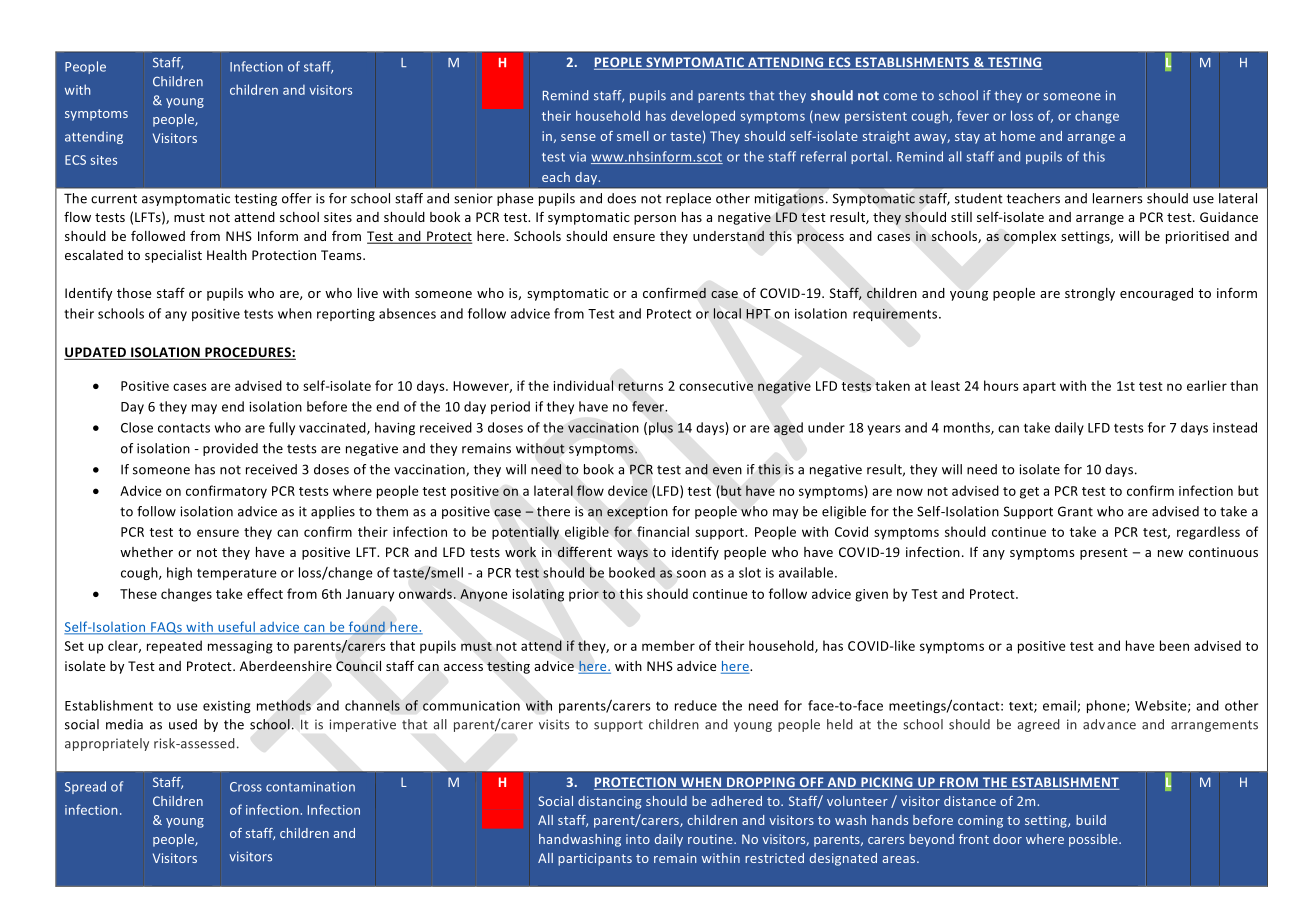 This document has width=1308, height=924. What do you see at coordinates (282, 428) in the document?
I see `fully` at bounding box center [282, 428].
